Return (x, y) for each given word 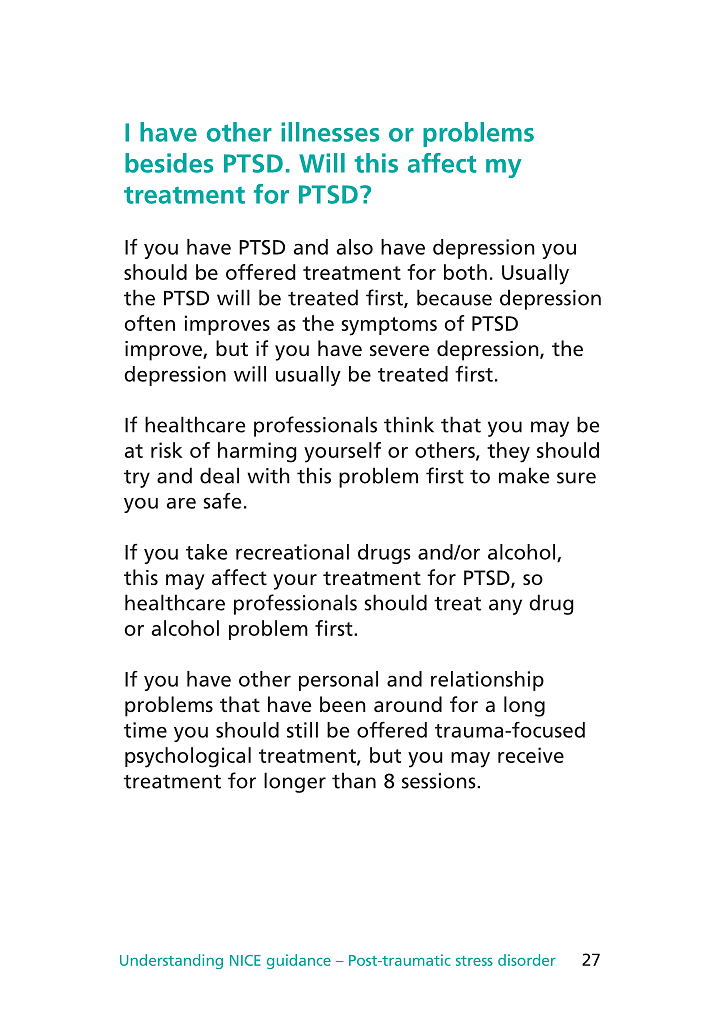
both (465, 272)
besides (169, 163)
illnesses (330, 132)
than (354, 780)
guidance (299, 961)
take (206, 552)
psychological (188, 757)
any (505, 607)
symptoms (389, 326)
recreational (292, 552)
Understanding (171, 961)
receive (531, 755)
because (454, 297)
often (149, 323)
